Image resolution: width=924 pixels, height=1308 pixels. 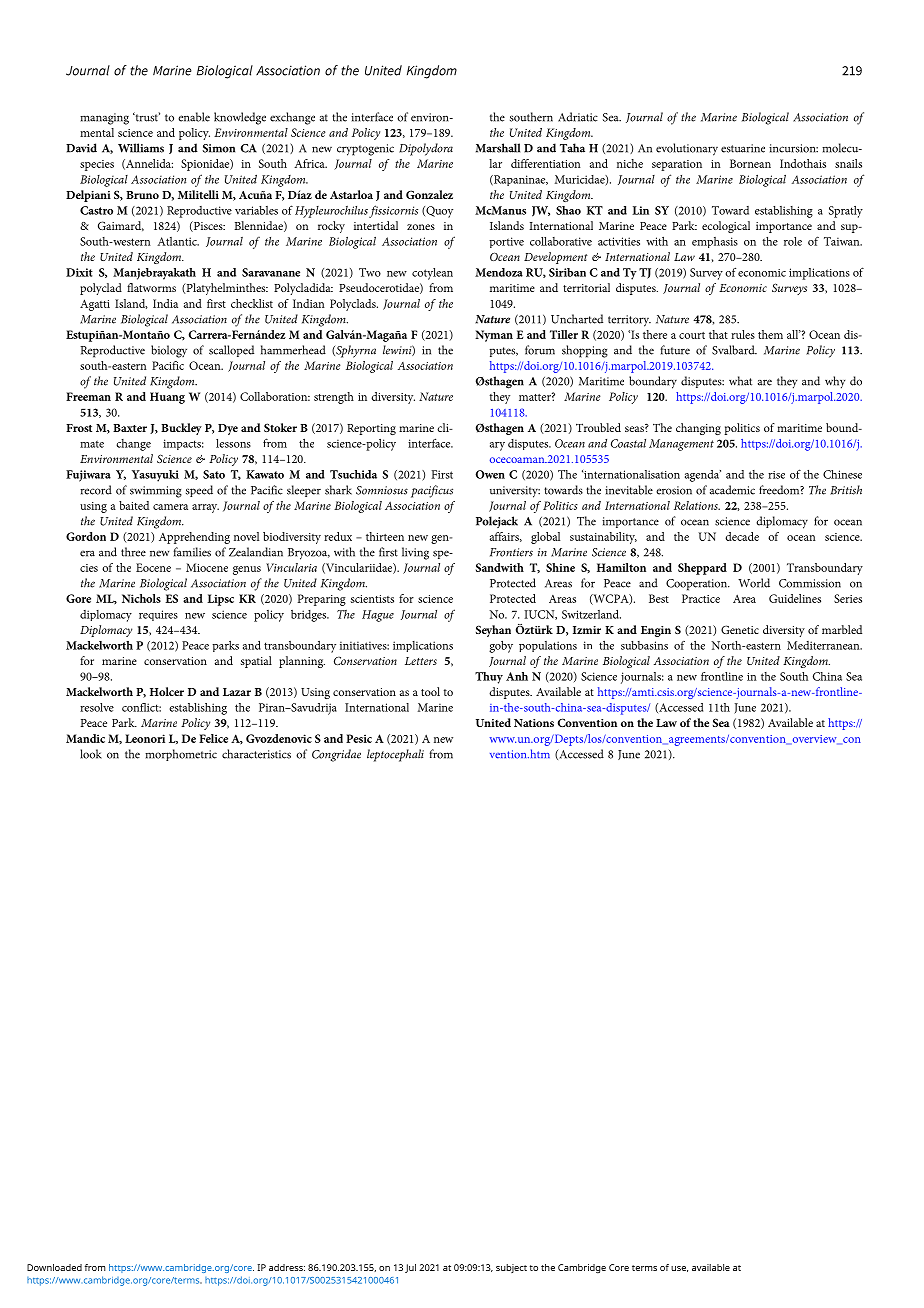 I want to click on Baxter, so click(x=130, y=428).
